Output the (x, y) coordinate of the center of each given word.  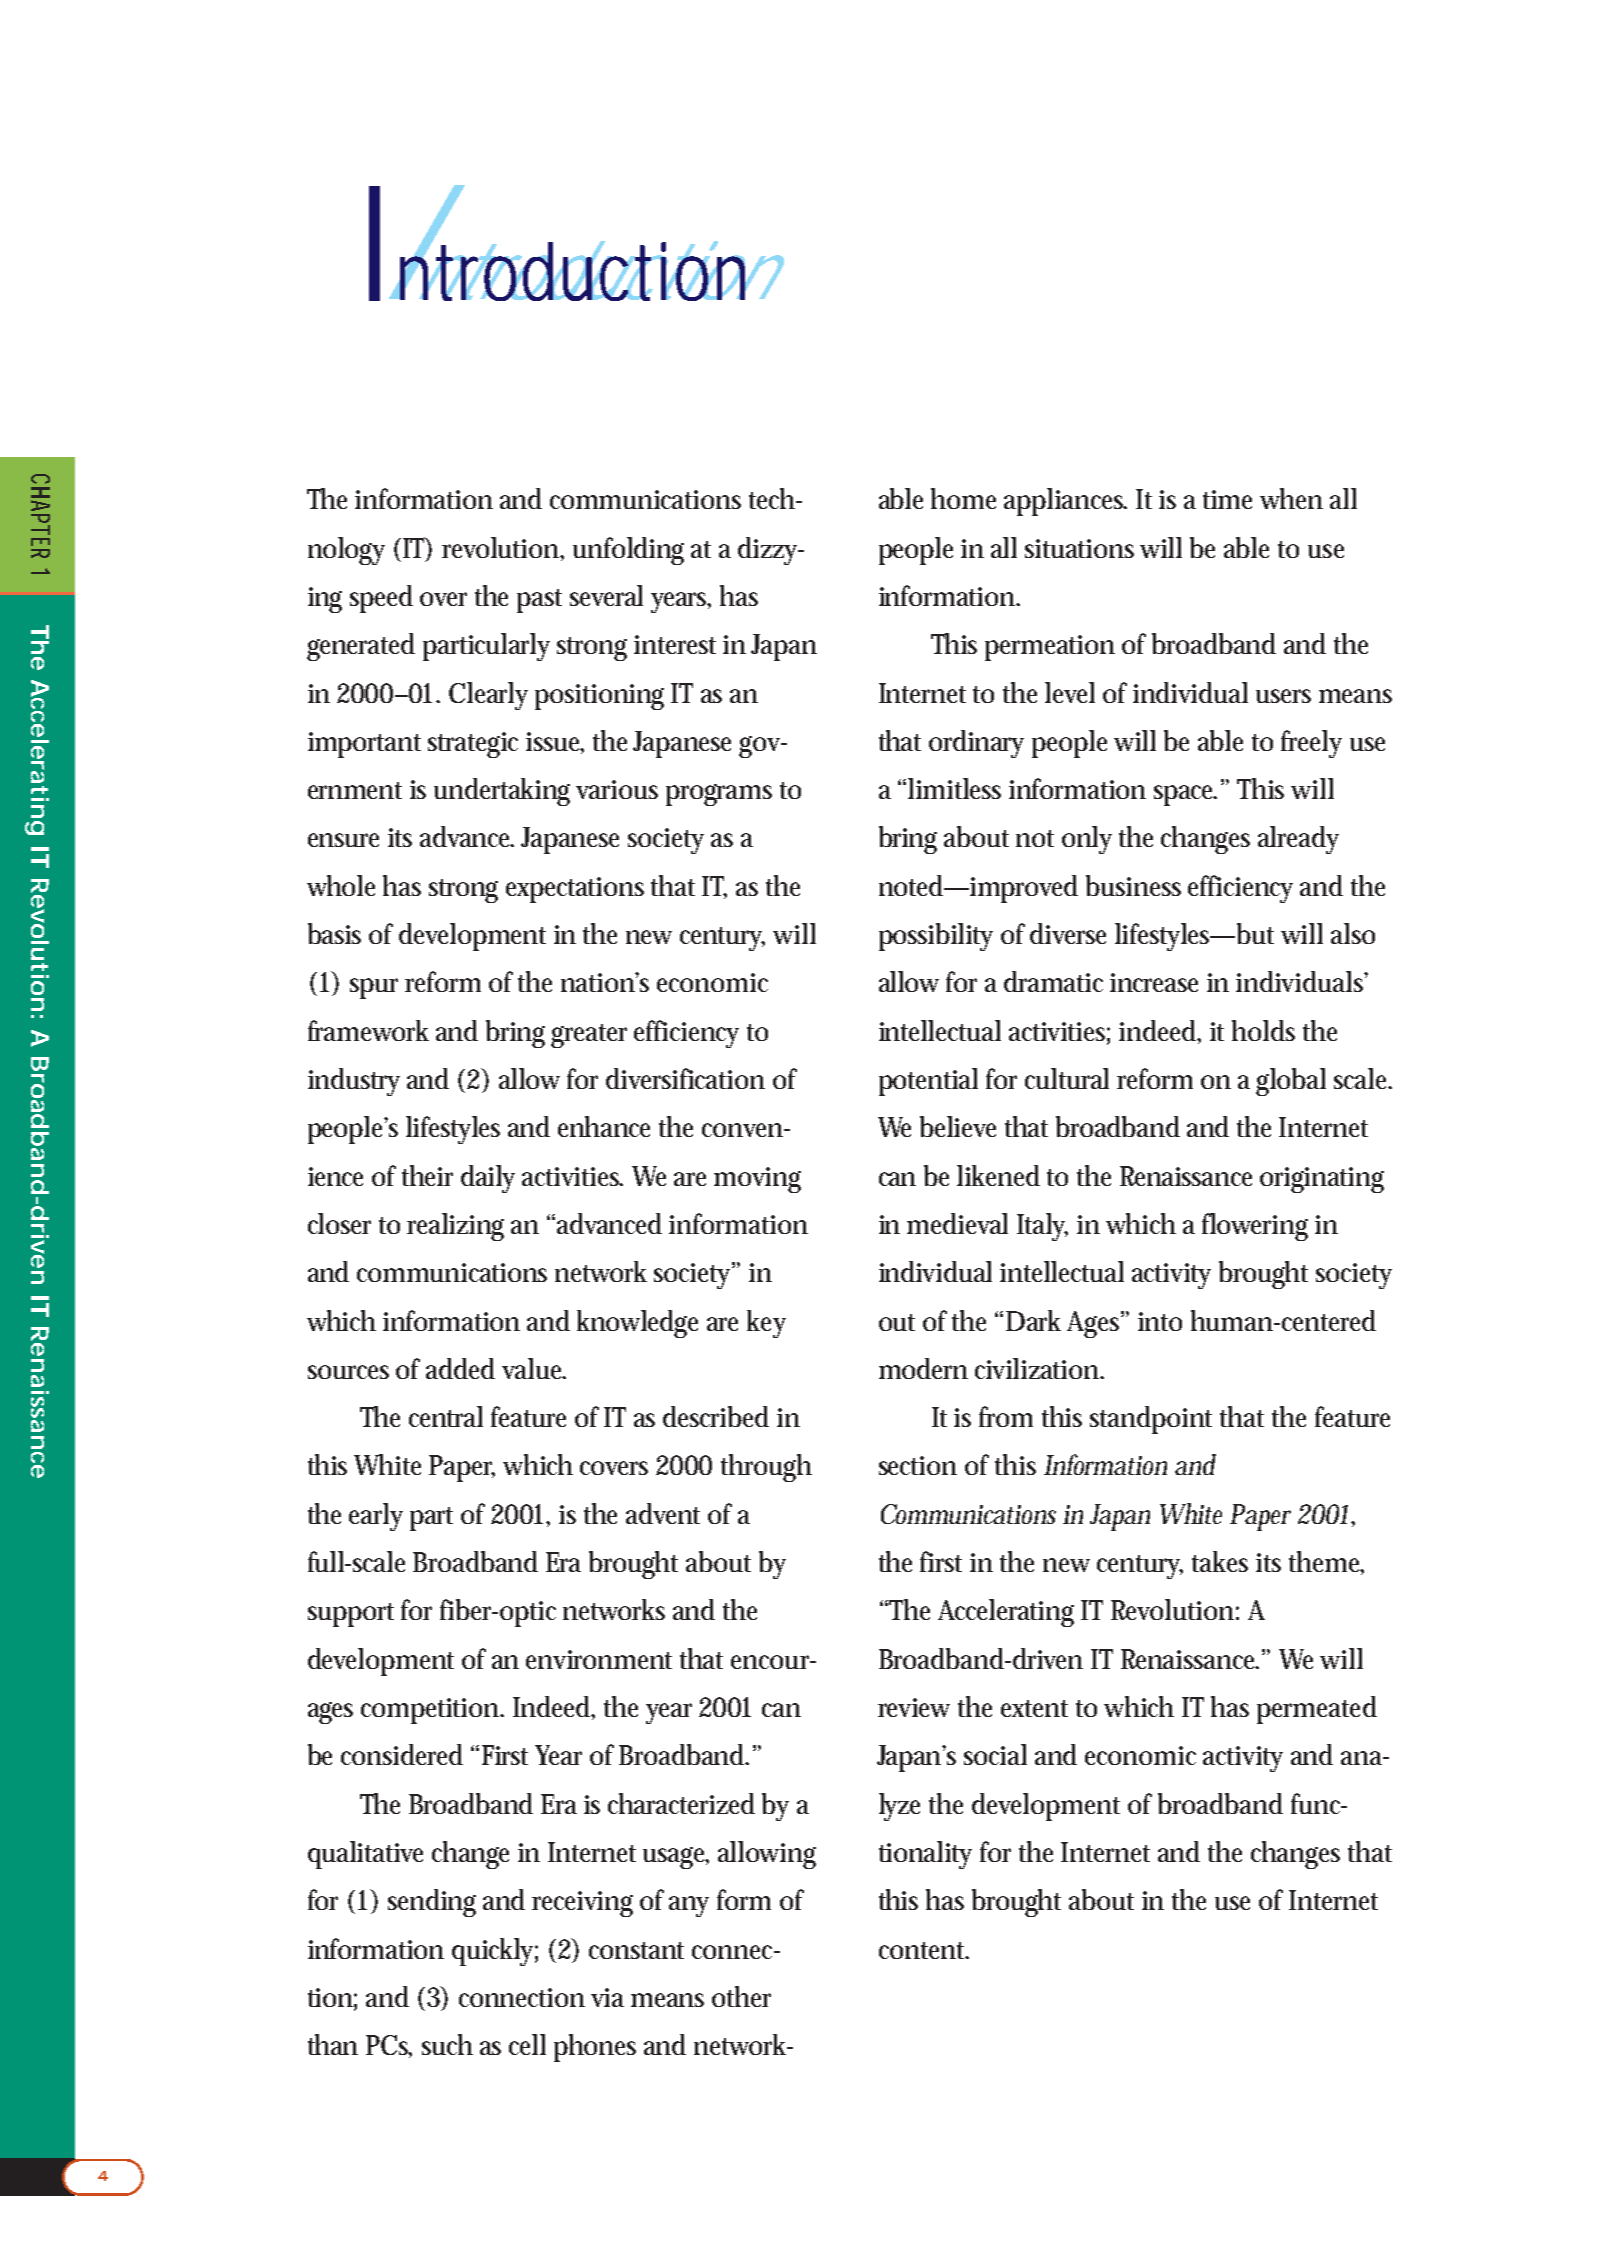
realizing (455, 1227)
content (924, 1950)
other (741, 1996)
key (766, 1324)
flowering (1255, 1227)
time (1227, 499)
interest (675, 644)
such (447, 2044)
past (539, 601)
